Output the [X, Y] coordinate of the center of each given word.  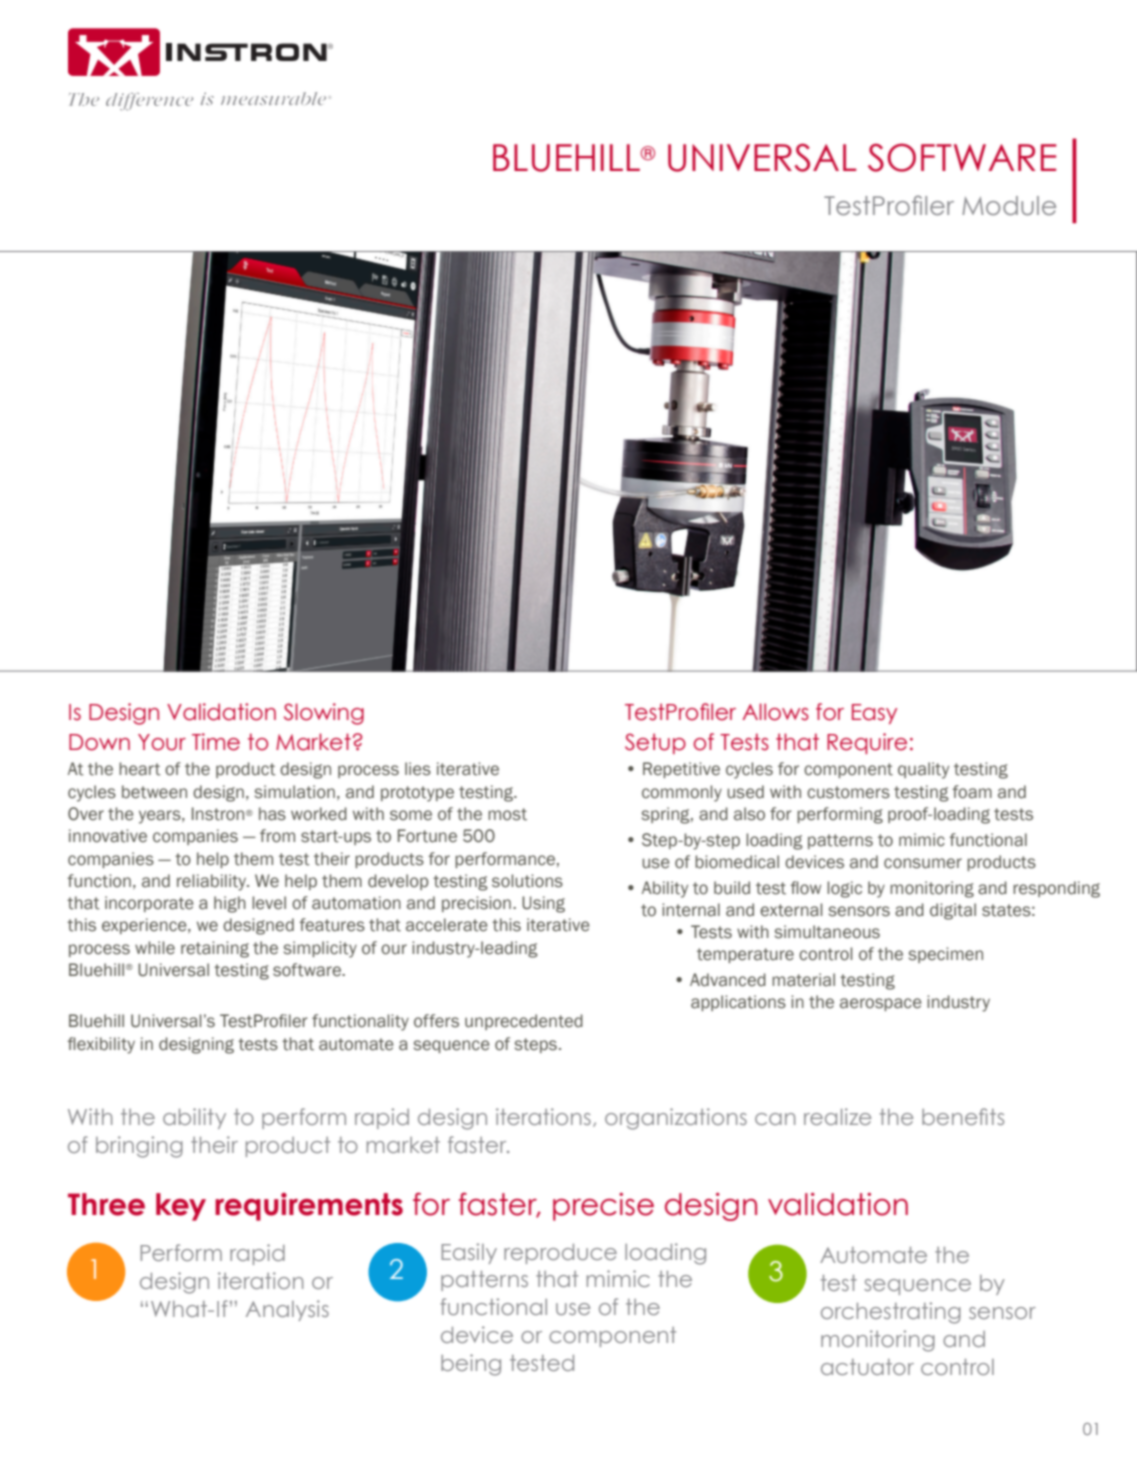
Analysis [287, 1310]
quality [923, 770]
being [471, 1365]
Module [1009, 206]
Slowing [324, 714]
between [154, 792]
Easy [874, 714]
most [507, 814]
